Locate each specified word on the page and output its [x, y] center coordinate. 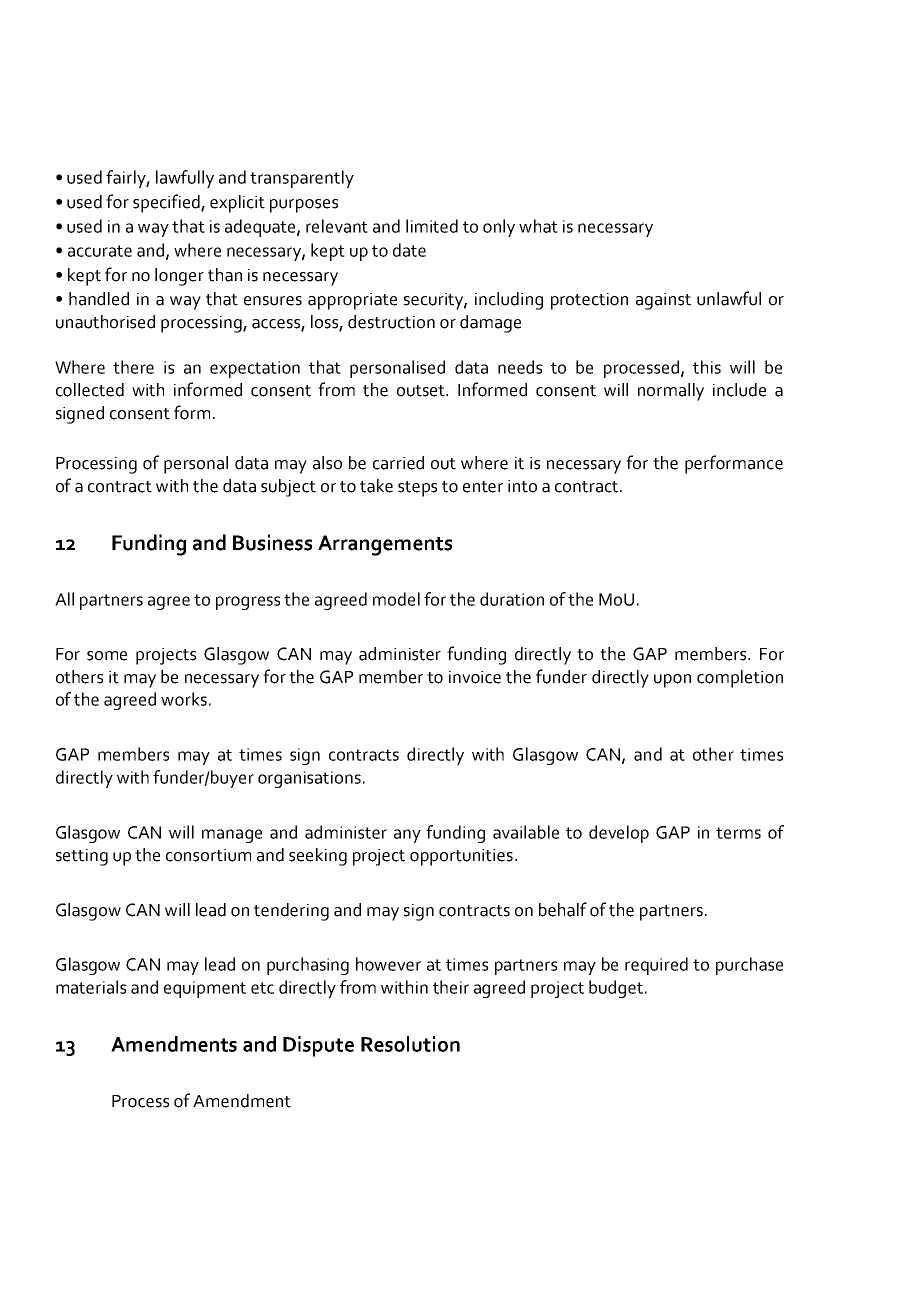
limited [432, 226]
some [107, 656]
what [538, 226]
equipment [205, 989]
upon [672, 681]
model [396, 599]
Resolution [410, 1044]
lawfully [185, 179]
